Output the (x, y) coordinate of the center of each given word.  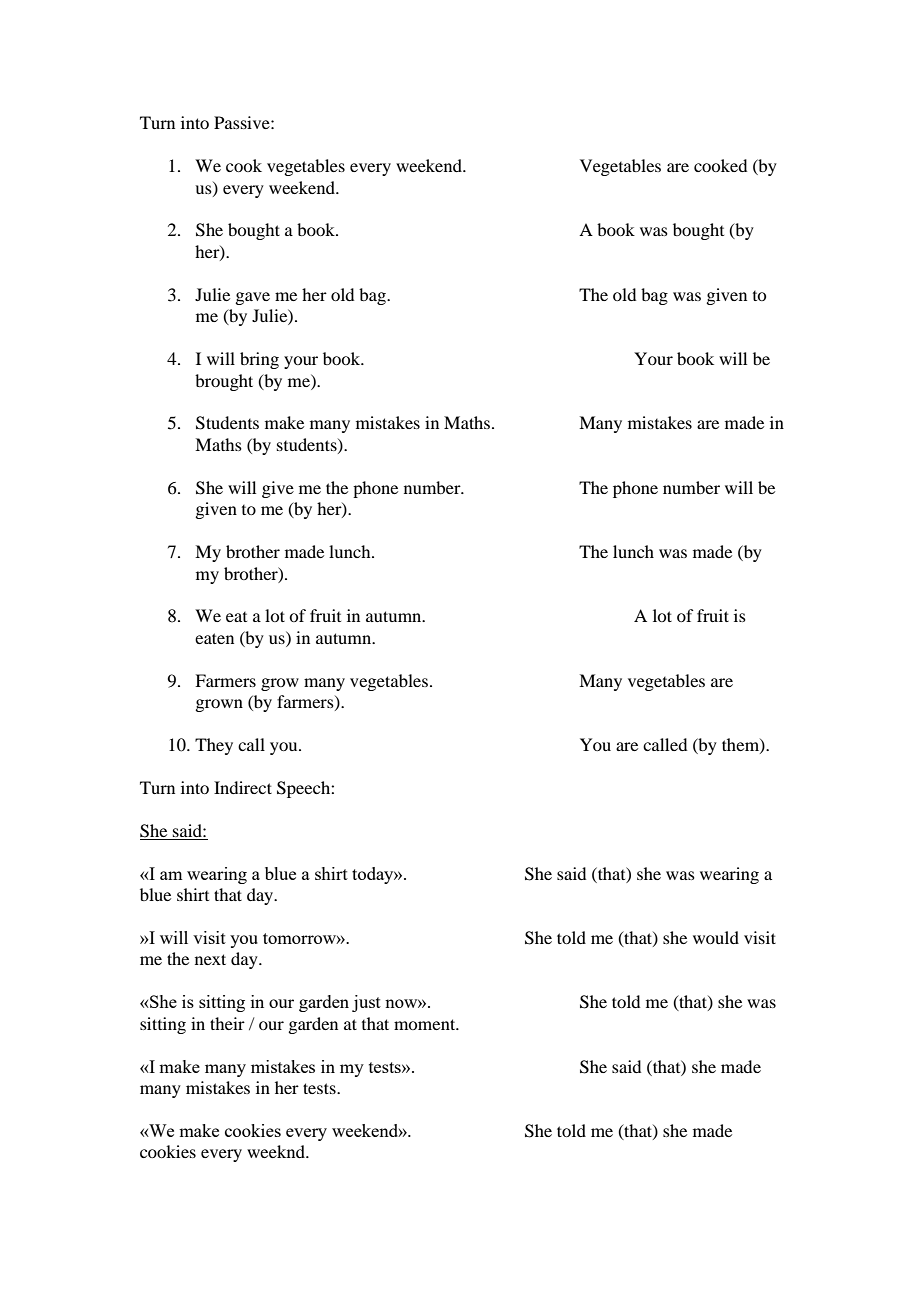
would (716, 937)
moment (426, 1024)
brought (224, 382)
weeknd (277, 1151)
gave (252, 298)
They (214, 746)
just (366, 1003)
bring (259, 360)
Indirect (243, 787)
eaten (214, 638)
